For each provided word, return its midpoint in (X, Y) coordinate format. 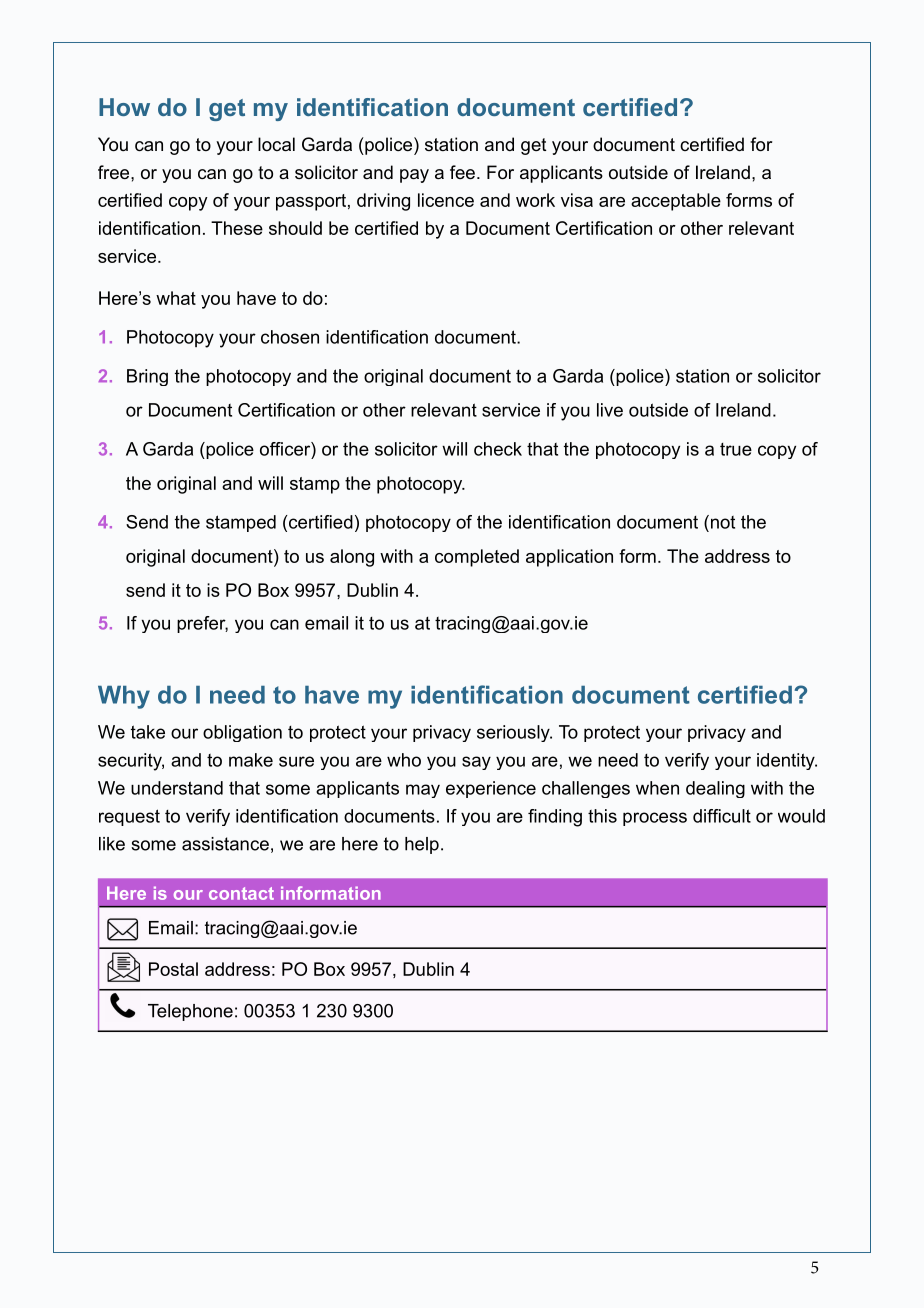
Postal (173, 969)
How (124, 107)
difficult (722, 816)
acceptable (676, 202)
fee (462, 172)
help (422, 845)
